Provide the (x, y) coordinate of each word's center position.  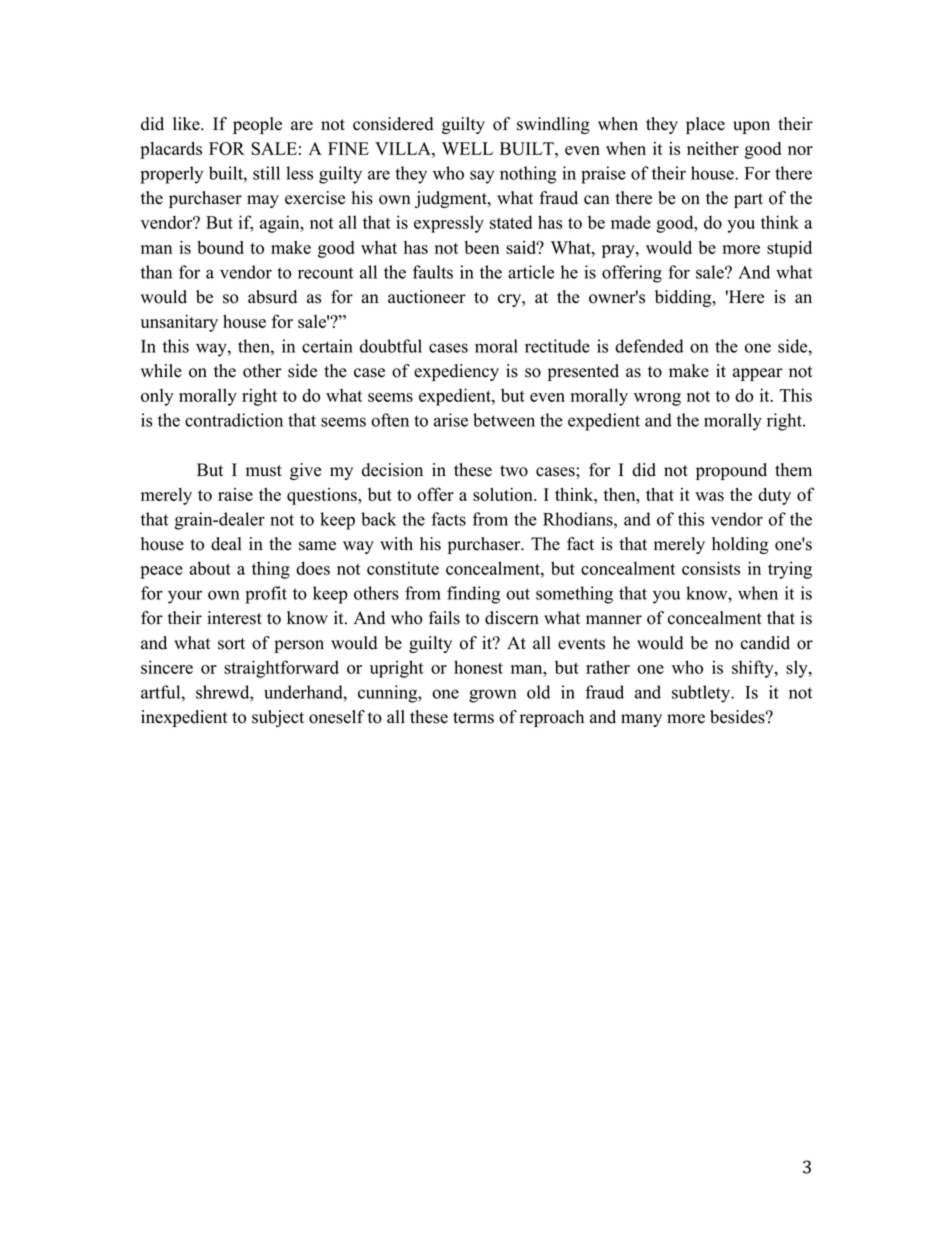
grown (493, 696)
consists (711, 568)
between (504, 420)
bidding (684, 298)
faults (433, 272)
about (210, 568)
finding (473, 595)
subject (278, 718)
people (257, 125)
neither (713, 148)
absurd (272, 297)
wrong (657, 399)
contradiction (234, 420)
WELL (467, 148)
